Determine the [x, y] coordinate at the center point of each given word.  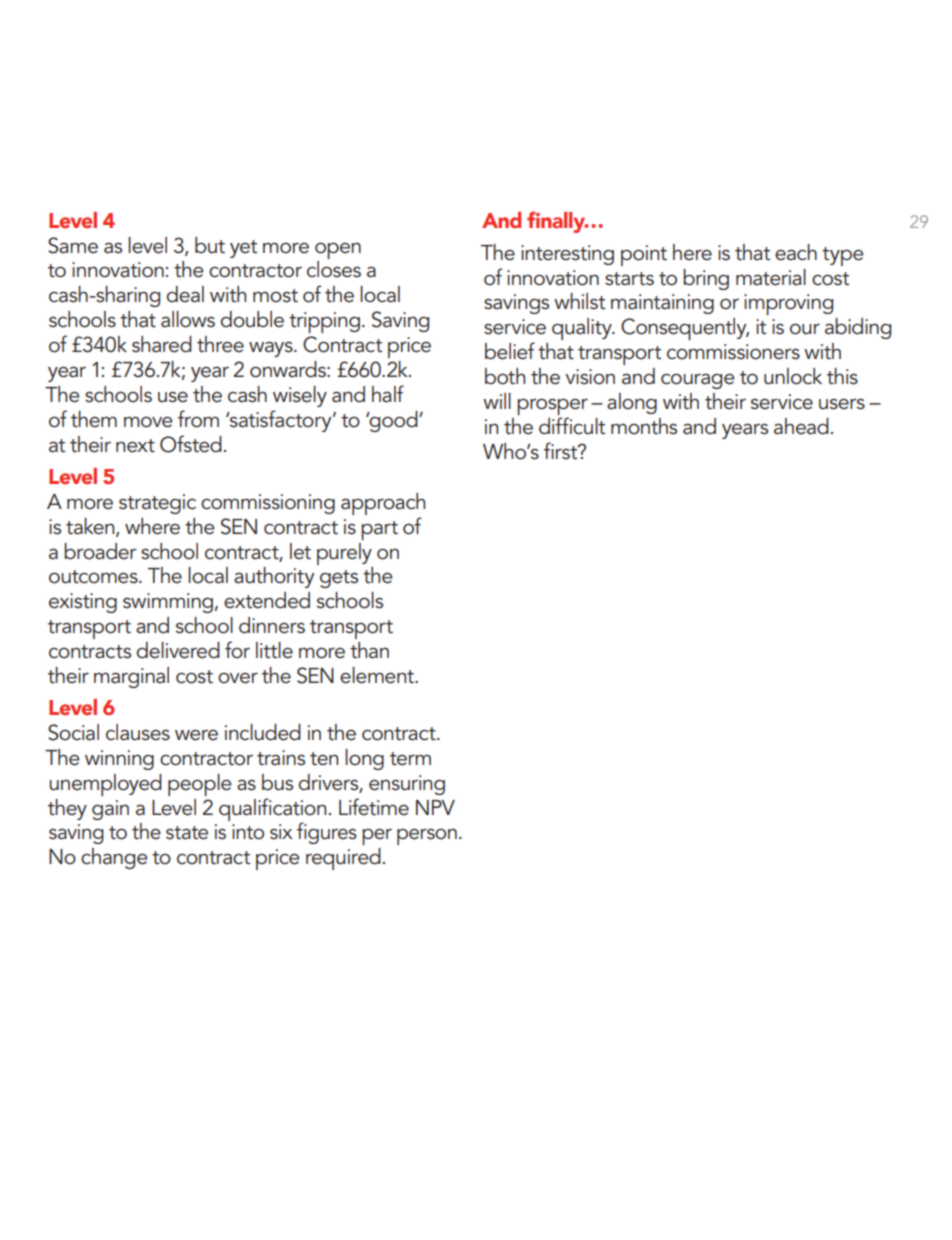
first [562, 451]
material [771, 277]
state [187, 833]
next [135, 446]
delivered [178, 650]
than [369, 650]
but [210, 245]
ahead [801, 426]
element [378, 675]
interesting [567, 255]
